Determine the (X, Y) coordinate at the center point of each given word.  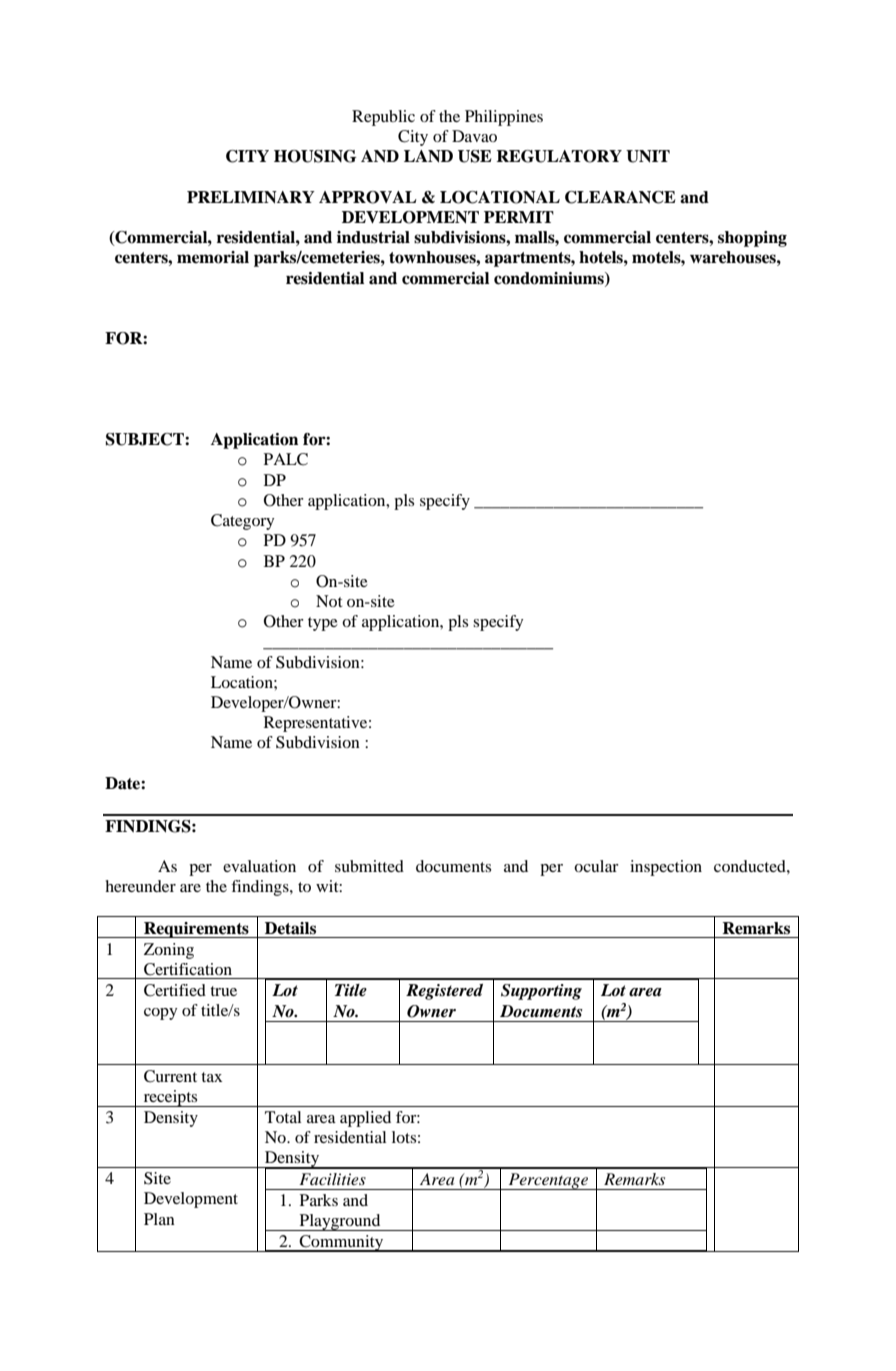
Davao (474, 136)
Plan (159, 1219)
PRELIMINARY (251, 197)
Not (329, 601)
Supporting (541, 992)
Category (243, 522)
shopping (752, 239)
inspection (666, 868)
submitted (369, 866)
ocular (596, 866)
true (223, 991)
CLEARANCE (620, 197)
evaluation (259, 866)
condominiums (550, 279)
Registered (444, 992)
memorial (213, 257)
